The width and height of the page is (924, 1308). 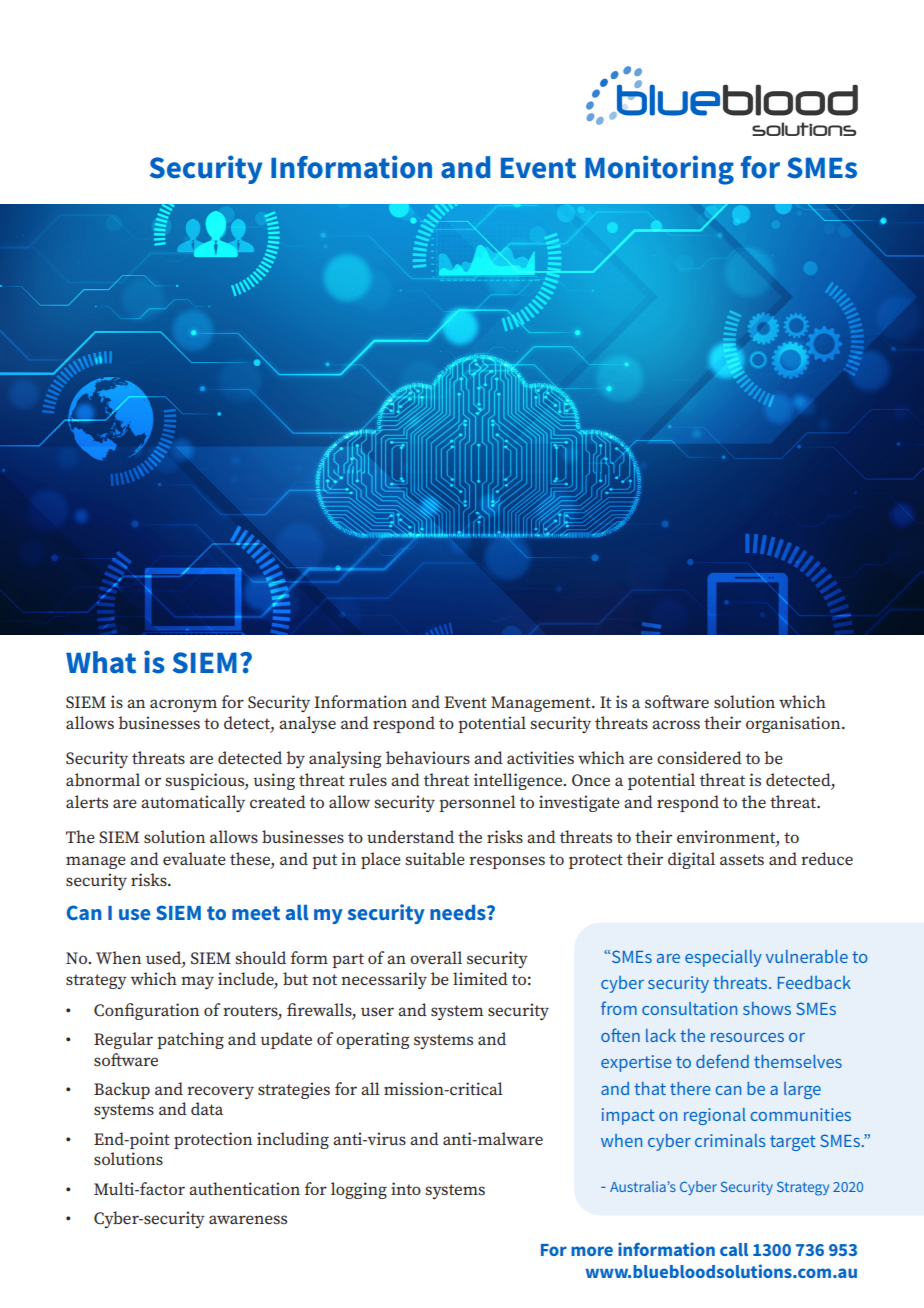 I want to click on behaviours, so click(x=428, y=757).
